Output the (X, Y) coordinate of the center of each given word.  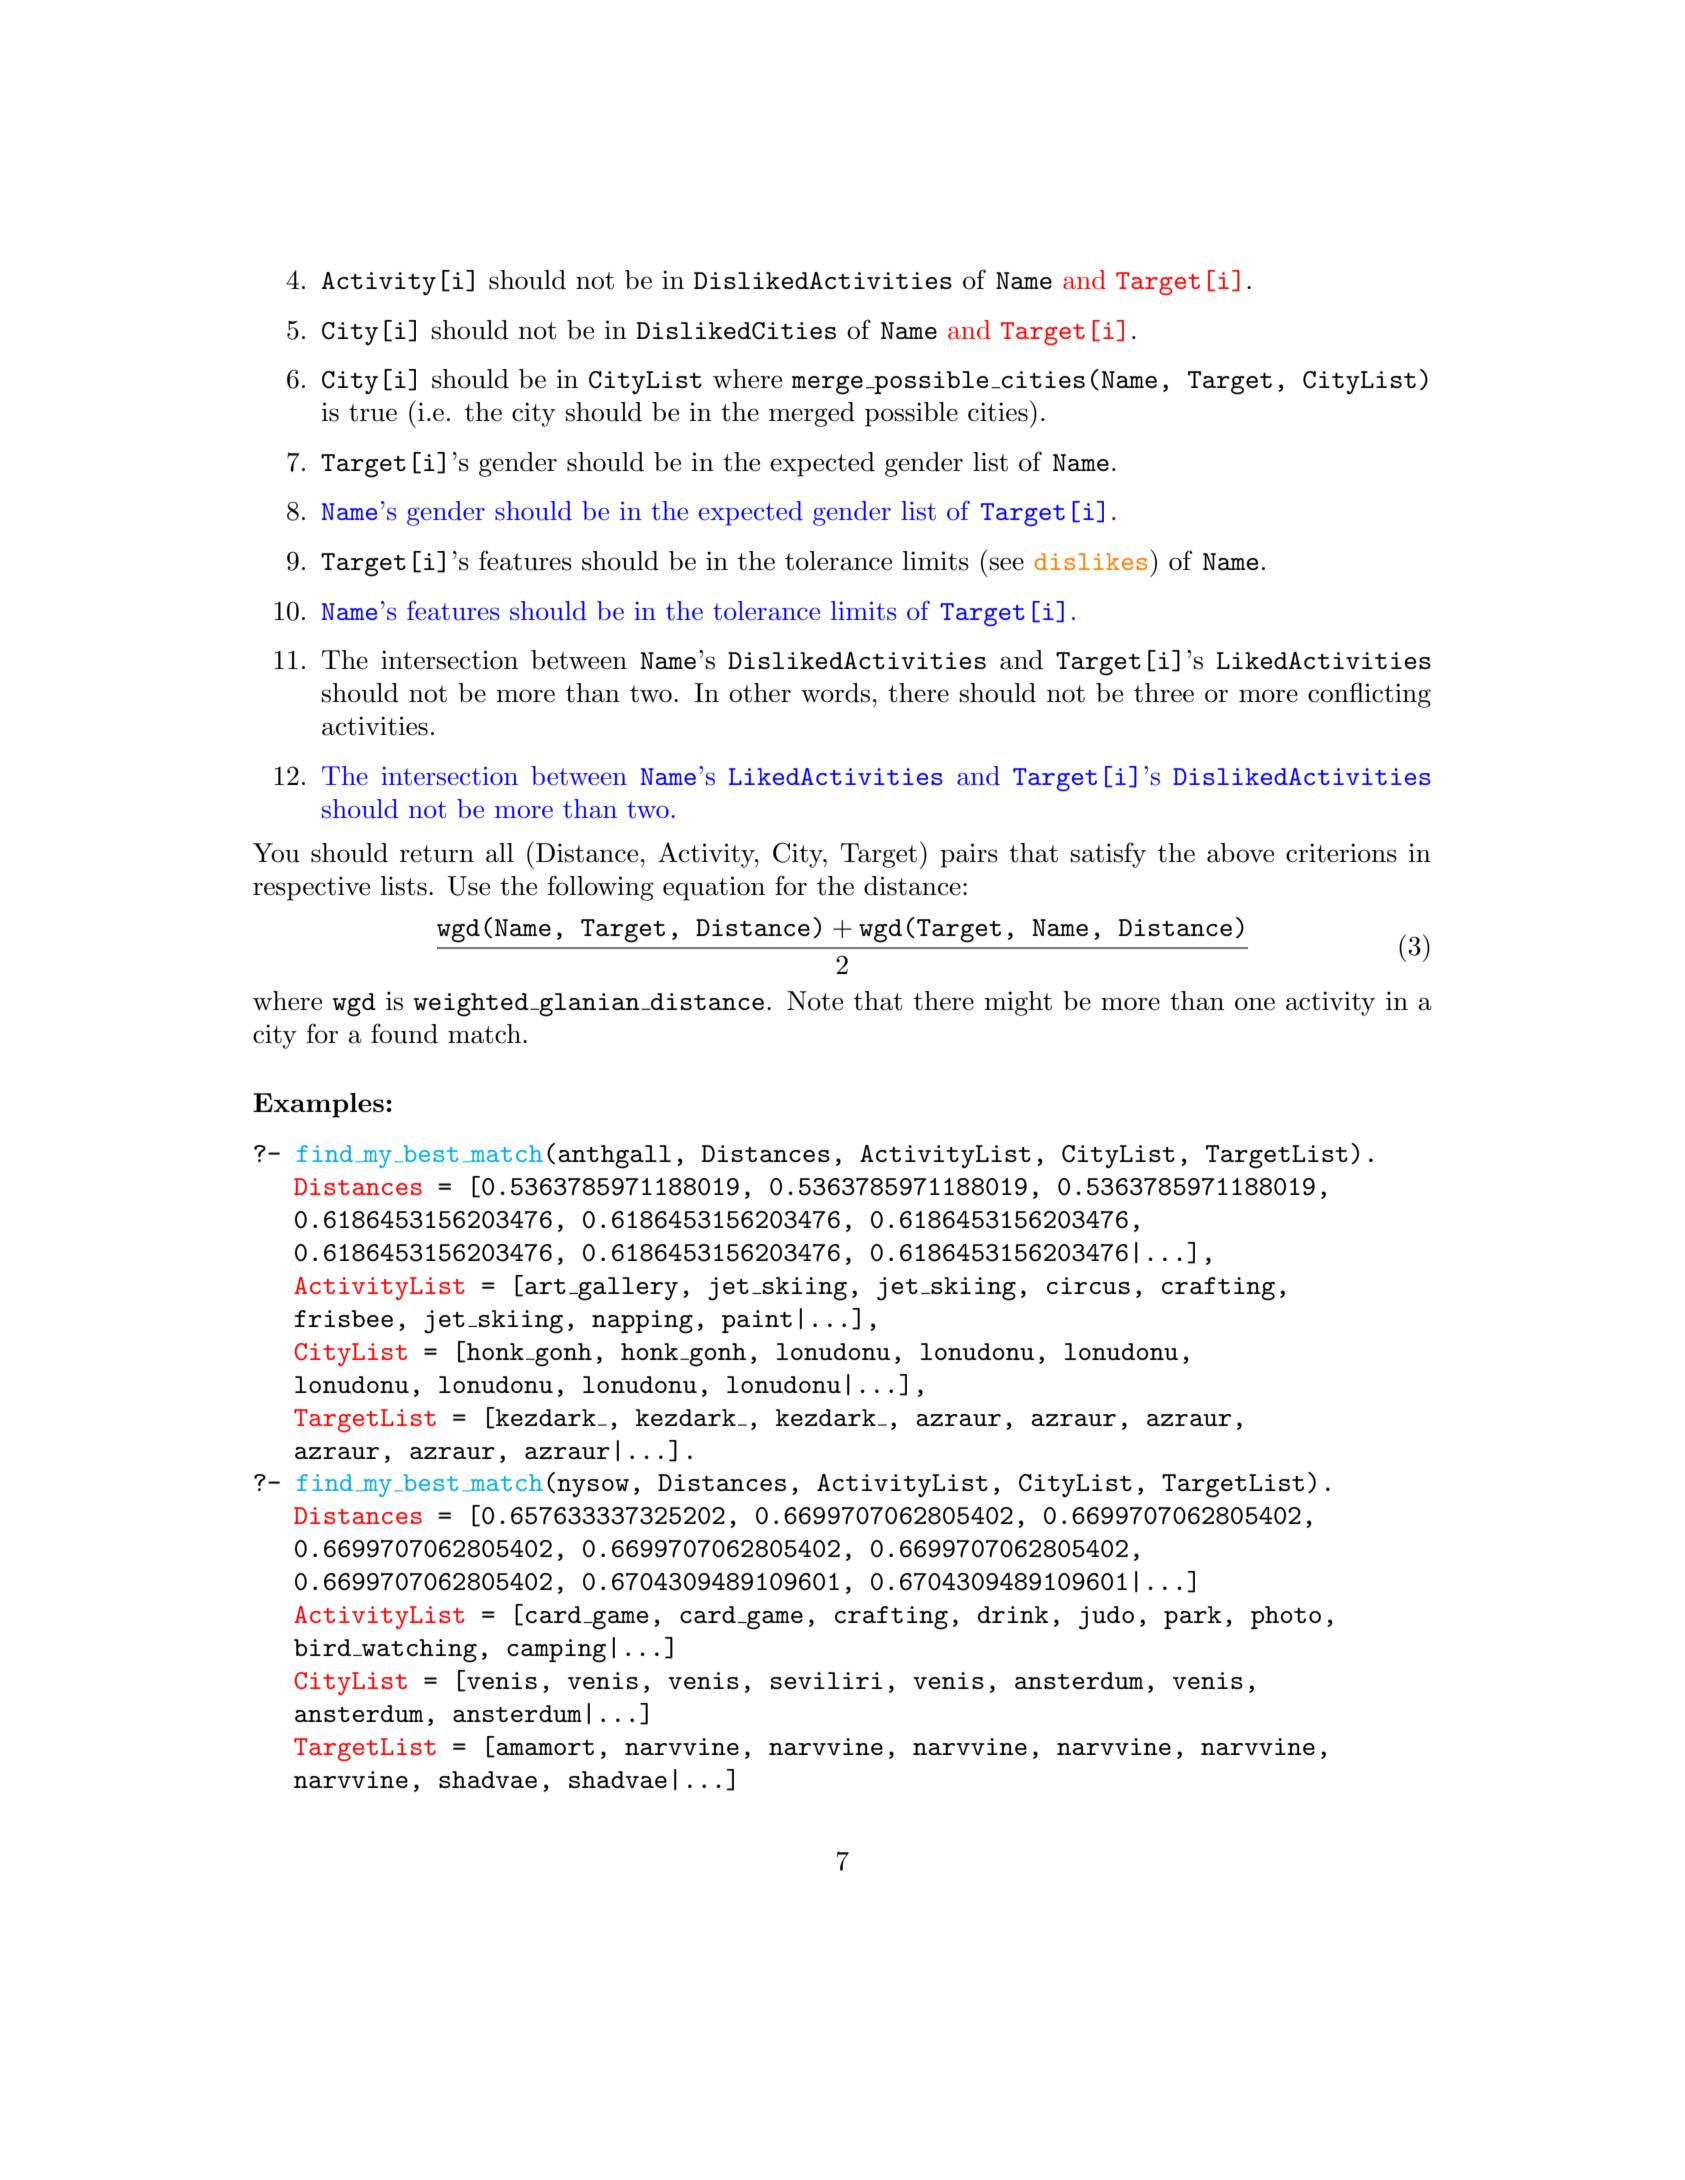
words (835, 693)
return (437, 854)
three (1164, 693)
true (373, 413)
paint (757, 1321)
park (1193, 1617)
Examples (318, 1105)
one (1255, 1004)
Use (469, 886)
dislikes (1091, 561)
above (1240, 853)
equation (714, 888)
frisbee (344, 1318)
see (1006, 564)
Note (815, 1001)
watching (418, 1651)
